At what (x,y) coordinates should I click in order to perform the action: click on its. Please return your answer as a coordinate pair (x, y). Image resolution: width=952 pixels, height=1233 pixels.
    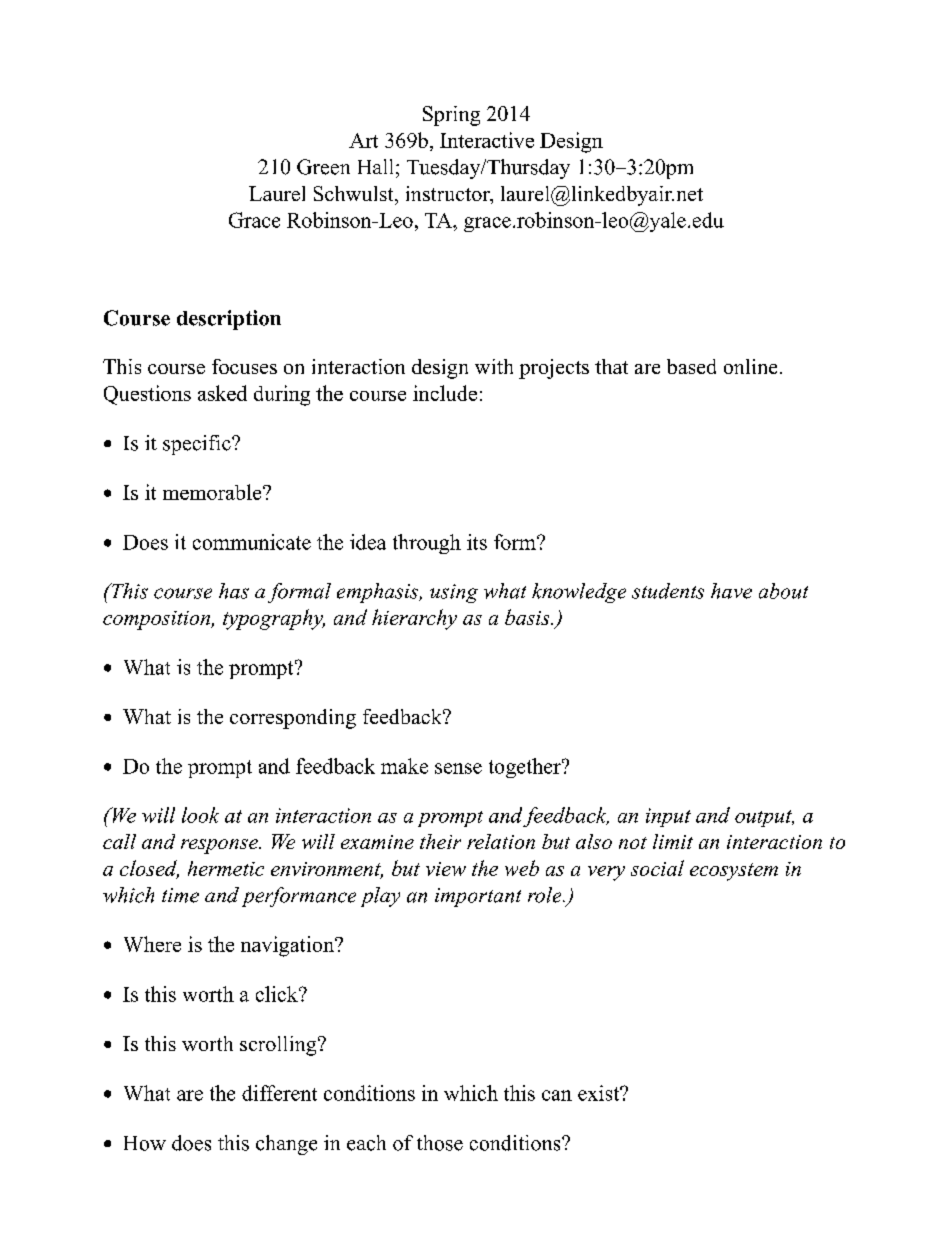
    Looking at the image, I should click on (477, 542).
